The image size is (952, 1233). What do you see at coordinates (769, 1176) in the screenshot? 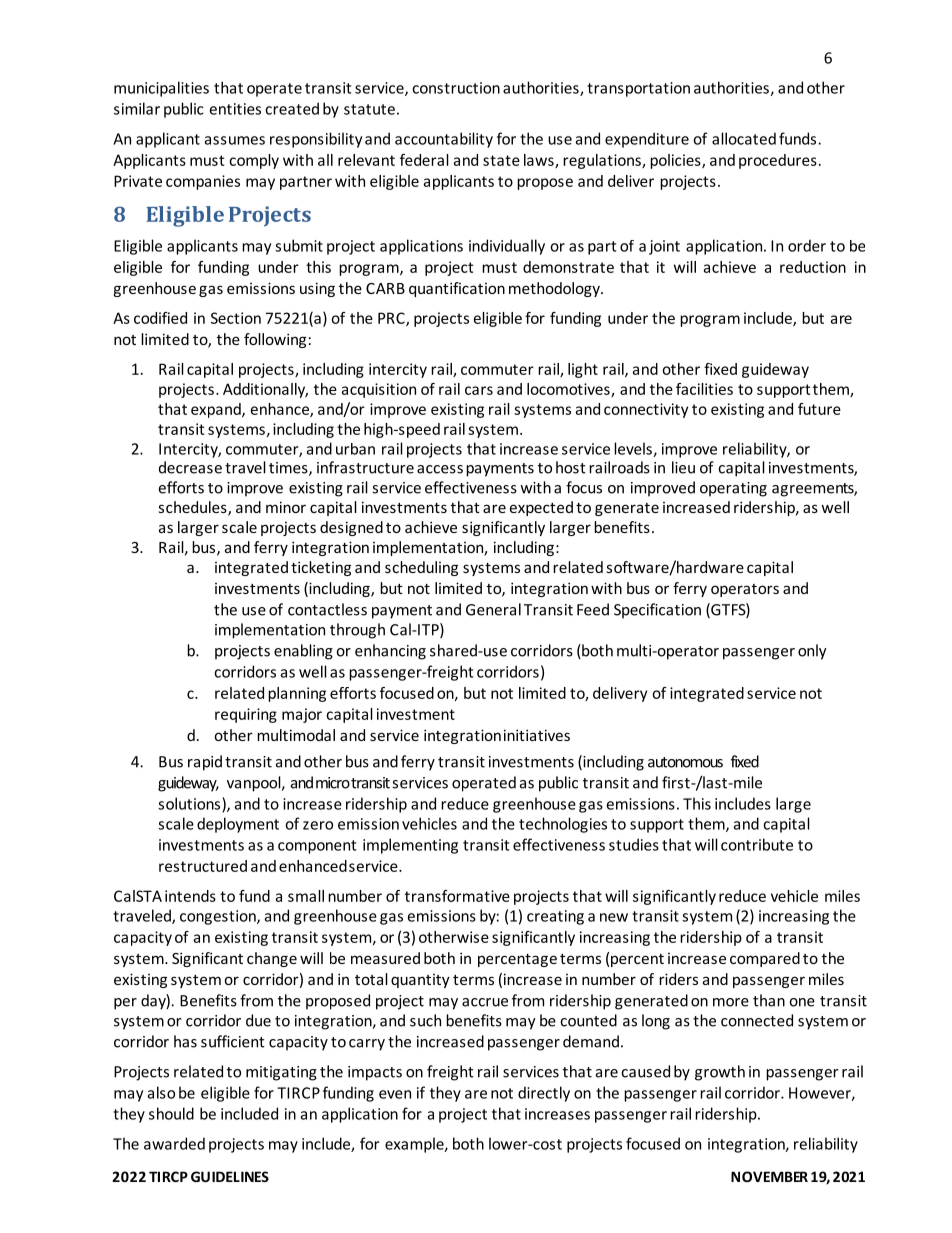
I see `NOVEMBER` at bounding box center [769, 1176].
